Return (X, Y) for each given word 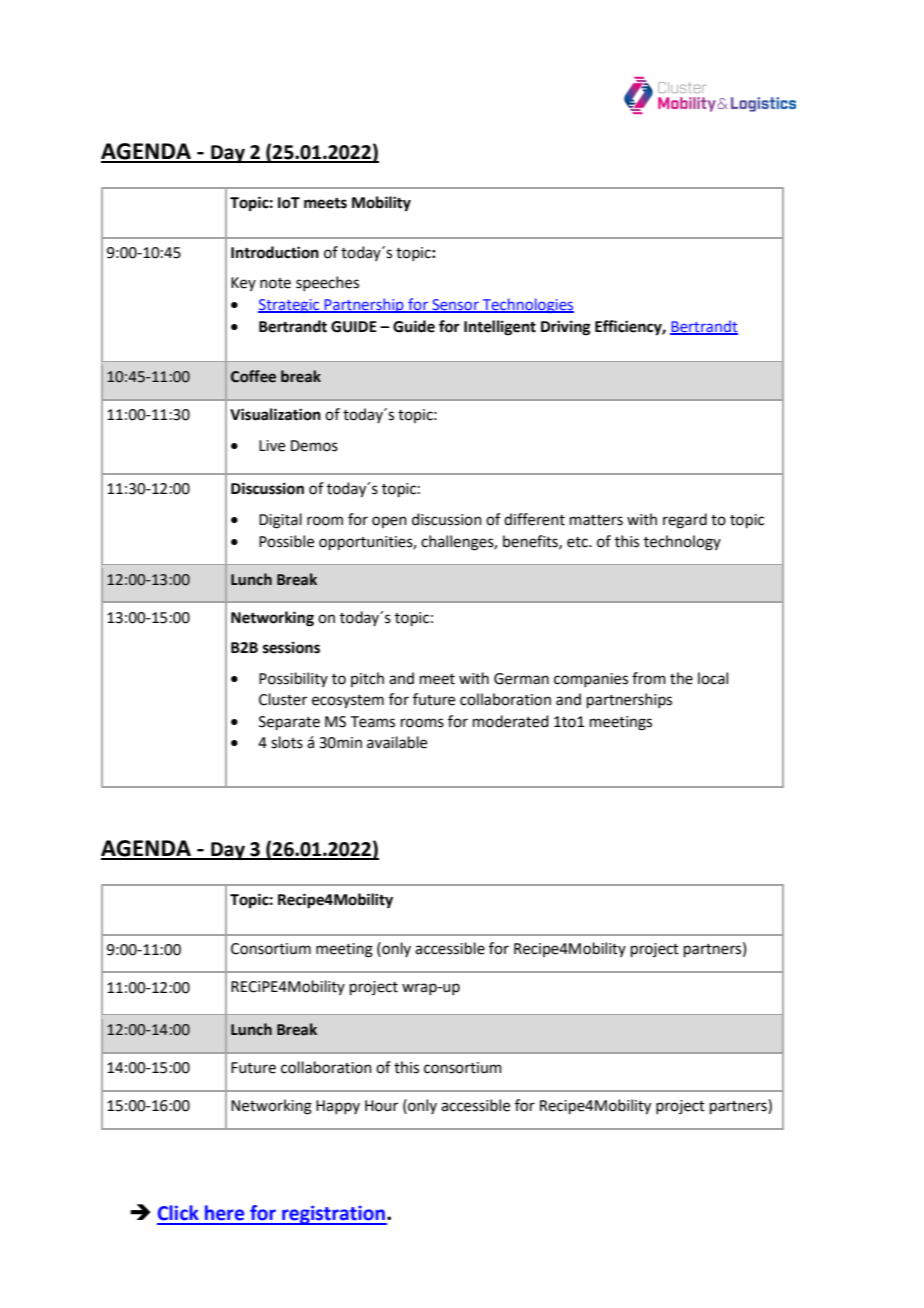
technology (682, 543)
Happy (338, 1107)
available (397, 742)
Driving (566, 328)
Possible (286, 541)
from (649, 678)
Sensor (455, 305)
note (275, 283)
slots (287, 742)
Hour (381, 1106)
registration (333, 1215)
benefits (531, 542)
